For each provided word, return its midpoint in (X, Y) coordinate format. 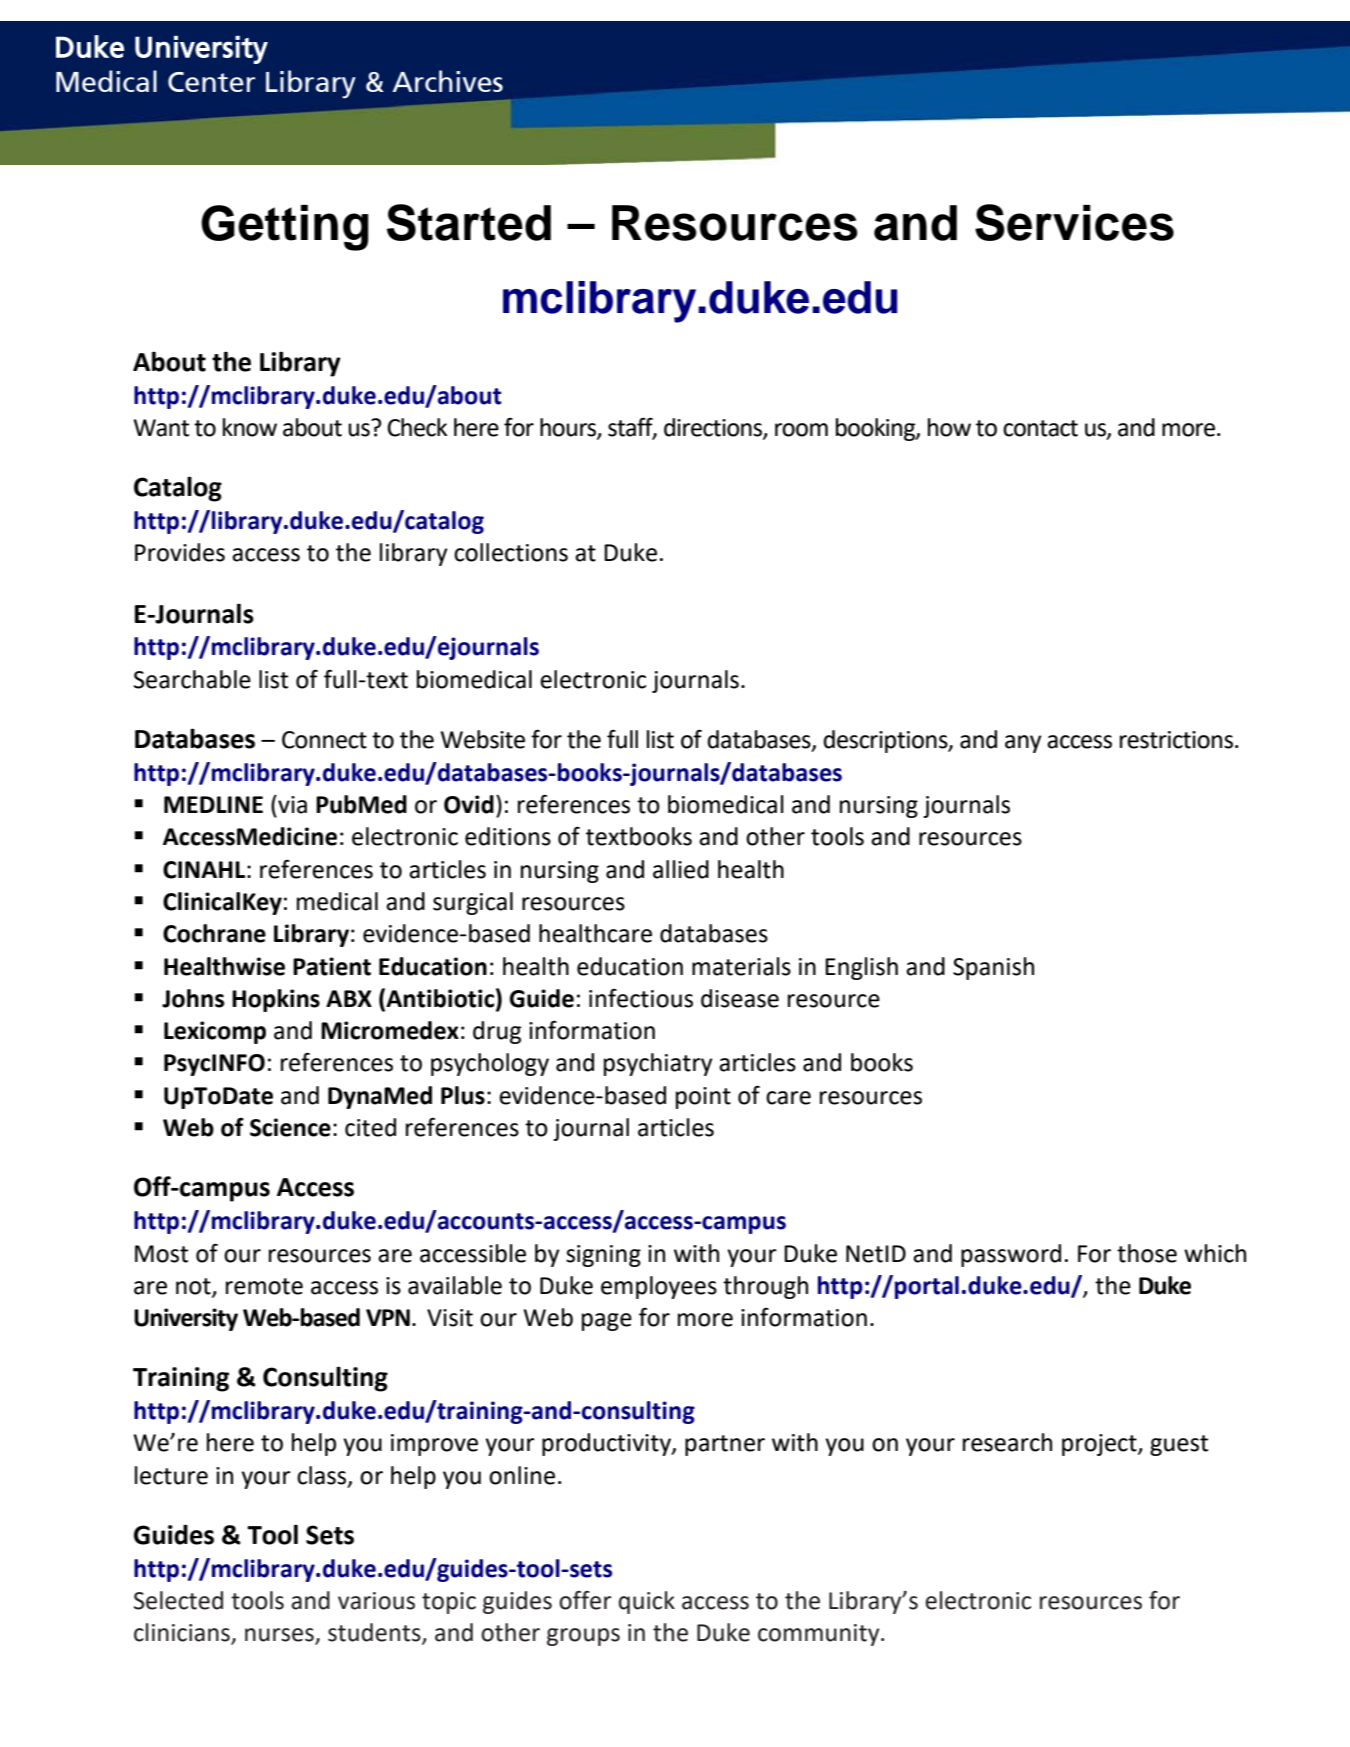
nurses (280, 1636)
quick (647, 1602)
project (1100, 1445)
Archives (447, 81)
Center (211, 82)
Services (1074, 222)
